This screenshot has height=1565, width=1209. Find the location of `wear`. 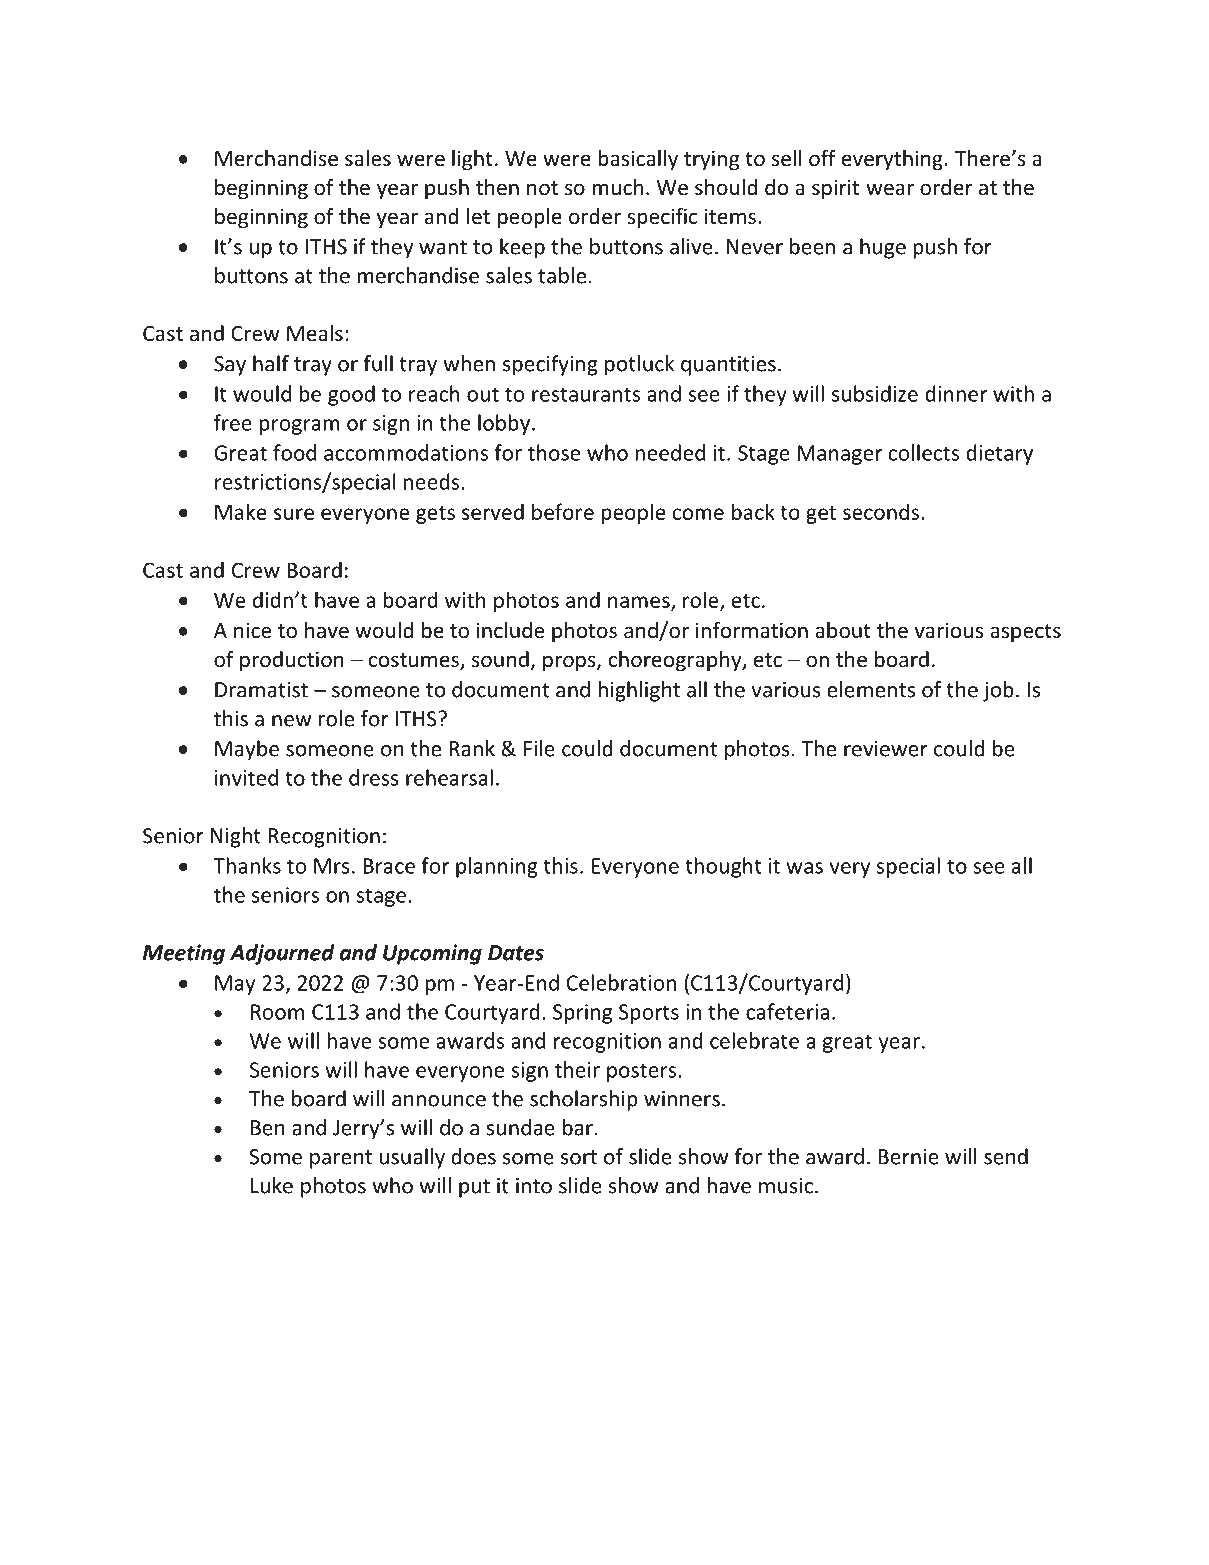

wear is located at coordinates (890, 189).
